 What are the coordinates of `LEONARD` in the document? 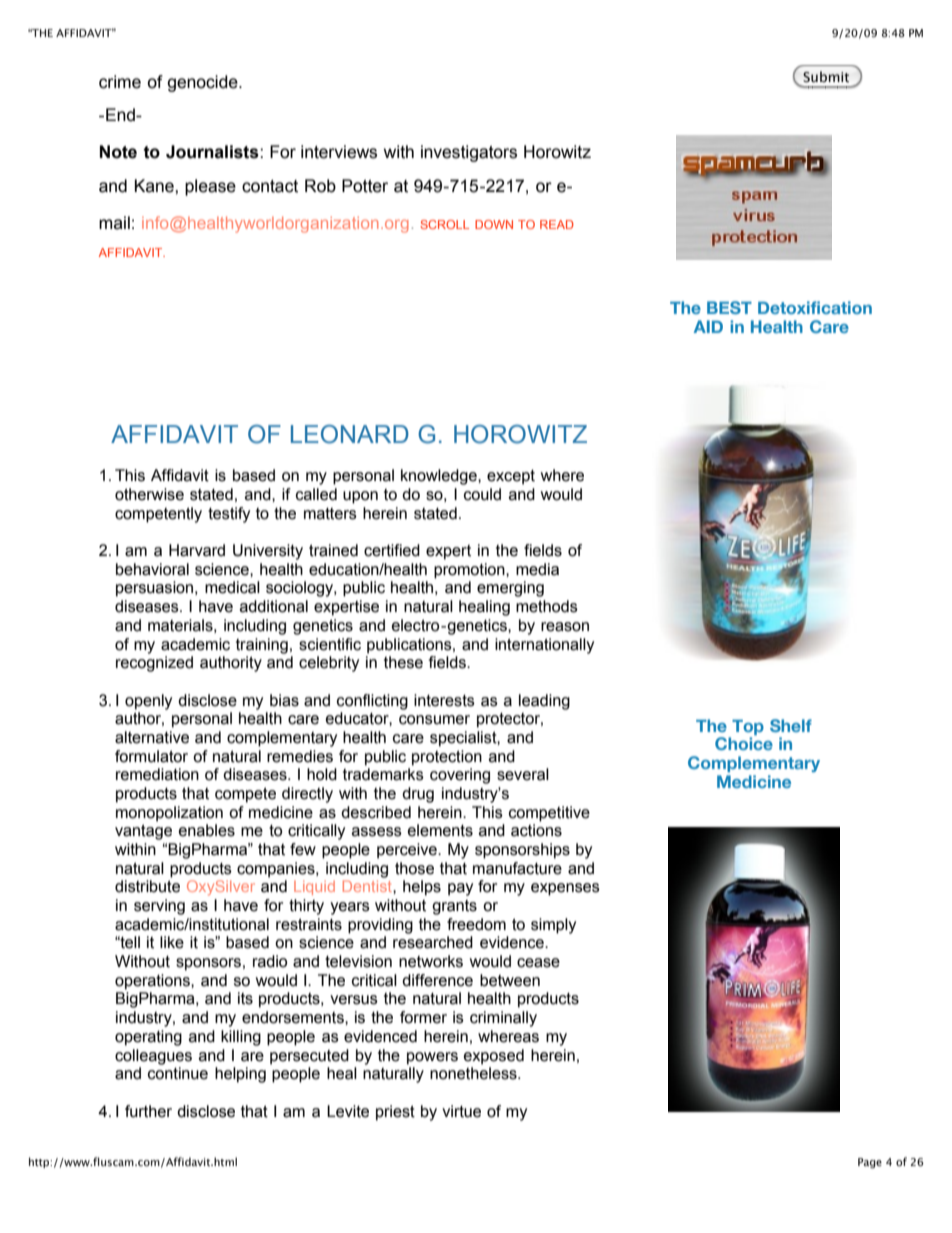 It's located at (350, 434).
